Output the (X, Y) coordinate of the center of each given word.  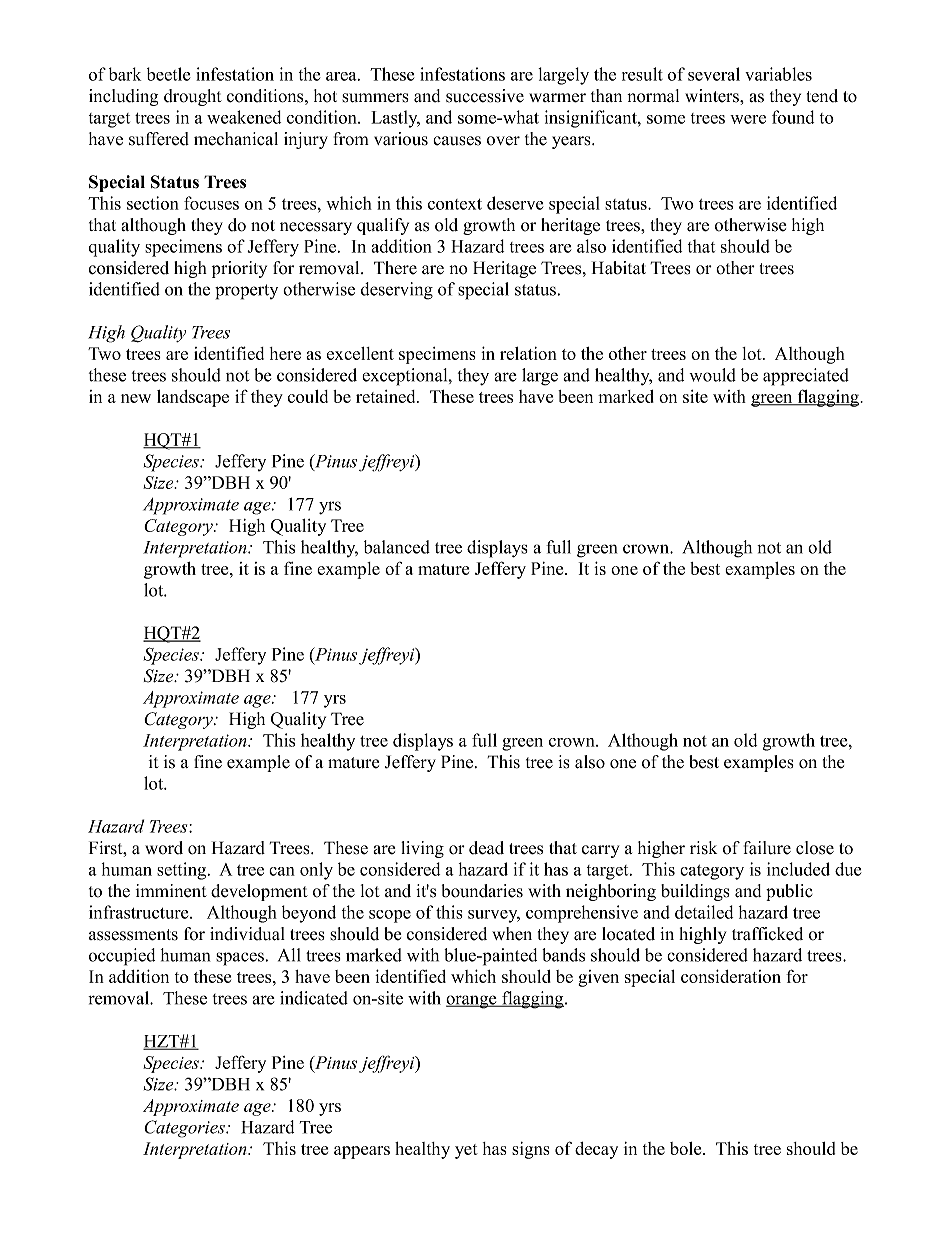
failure (767, 848)
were (748, 119)
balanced (397, 547)
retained (387, 396)
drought (193, 97)
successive (485, 96)
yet (466, 1151)
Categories (185, 1129)
